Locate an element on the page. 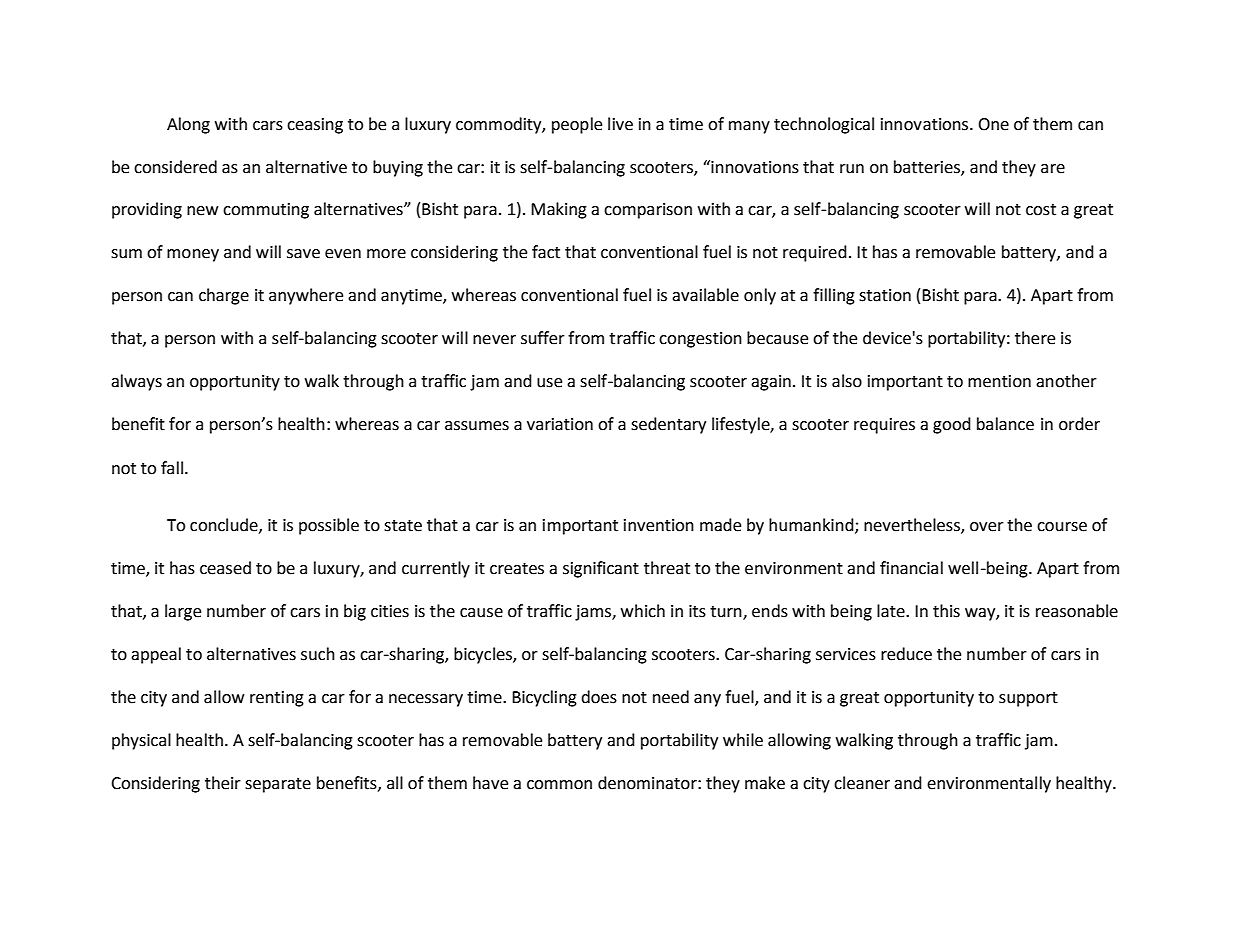  Along is located at coordinates (188, 125).
